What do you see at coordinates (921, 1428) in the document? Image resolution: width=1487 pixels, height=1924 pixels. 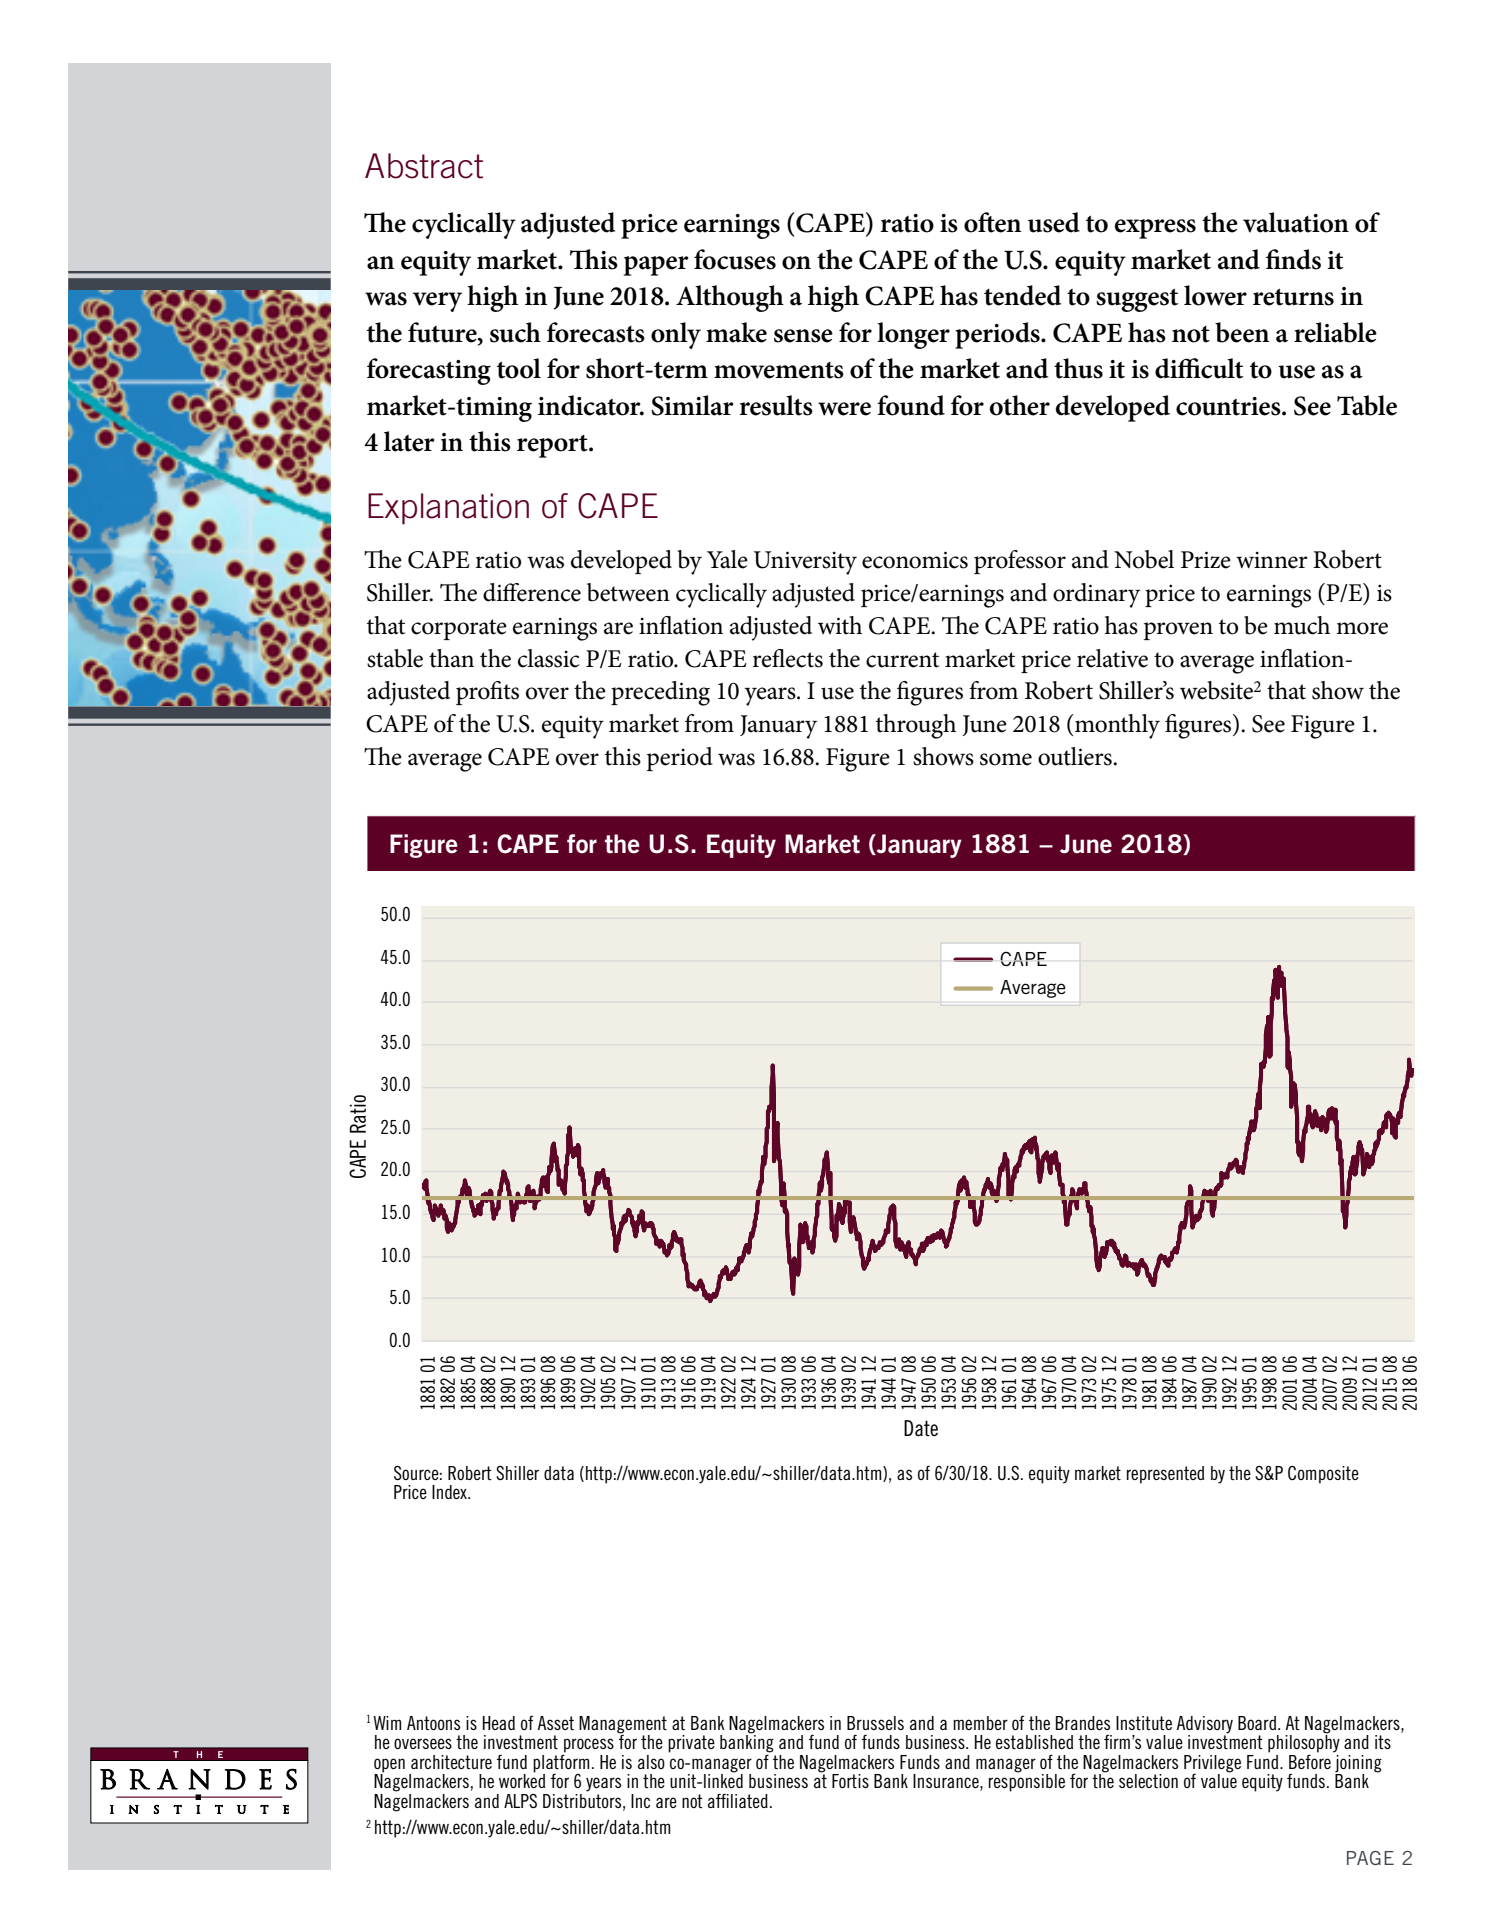 I see `Date` at bounding box center [921, 1428].
